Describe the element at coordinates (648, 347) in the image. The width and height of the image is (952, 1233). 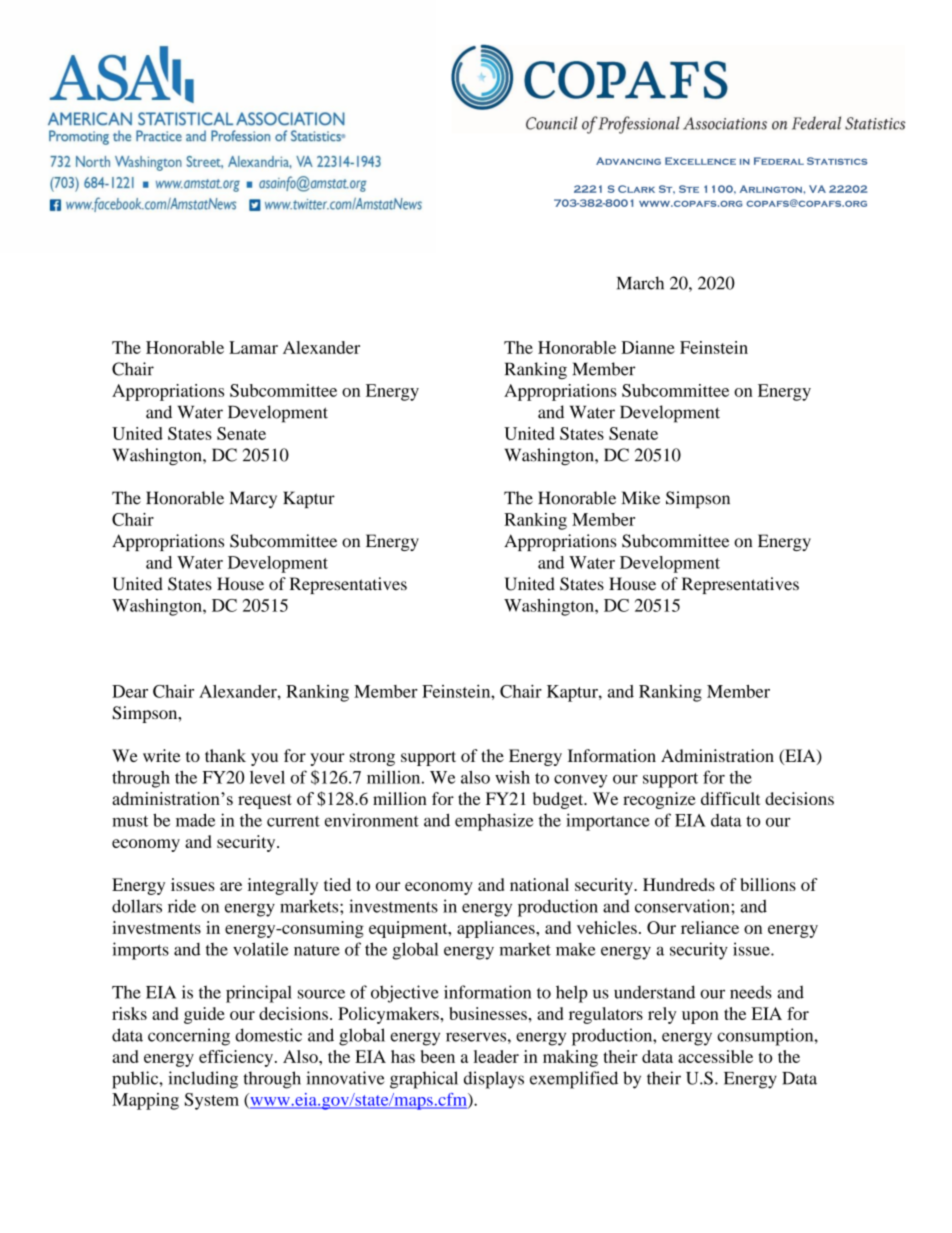
I see `Dianne` at that location.
